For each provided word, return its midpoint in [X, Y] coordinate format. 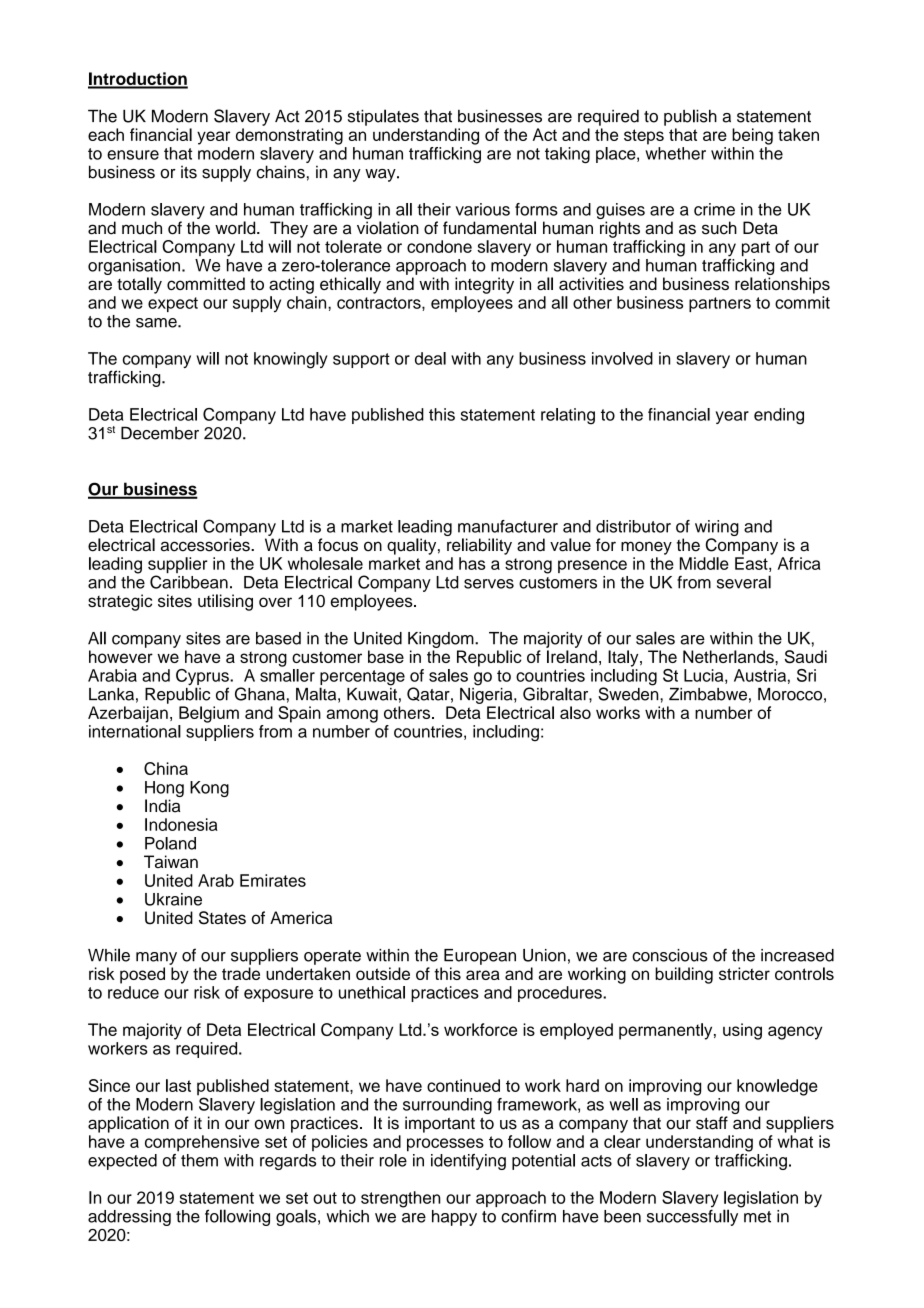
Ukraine [173, 899]
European [480, 957]
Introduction [138, 80]
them [199, 1160]
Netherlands [729, 656]
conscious [670, 955]
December [160, 433]
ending [779, 416]
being [752, 136]
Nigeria [487, 694]
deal [430, 358]
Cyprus [203, 678]
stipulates [383, 117]
